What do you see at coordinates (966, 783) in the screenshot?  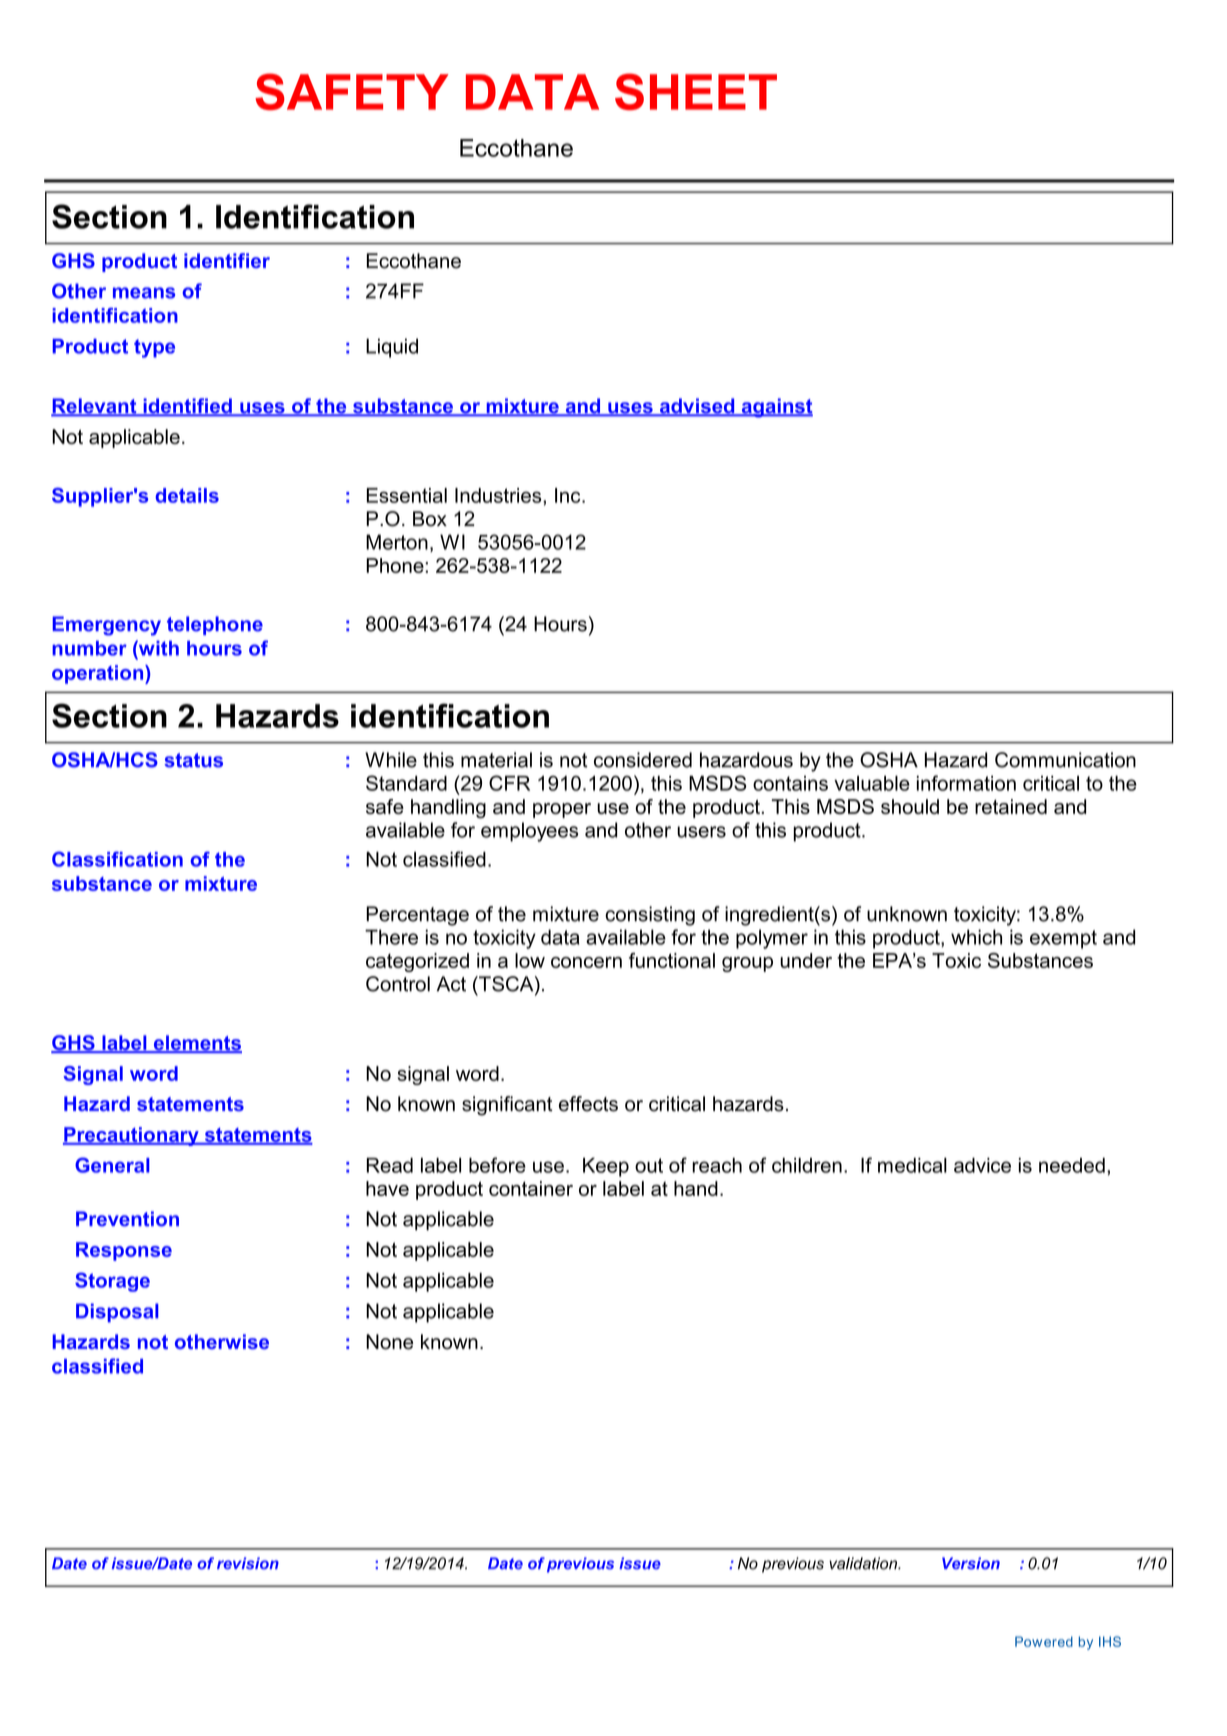 I see `information` at bounding box center [966, 783].
